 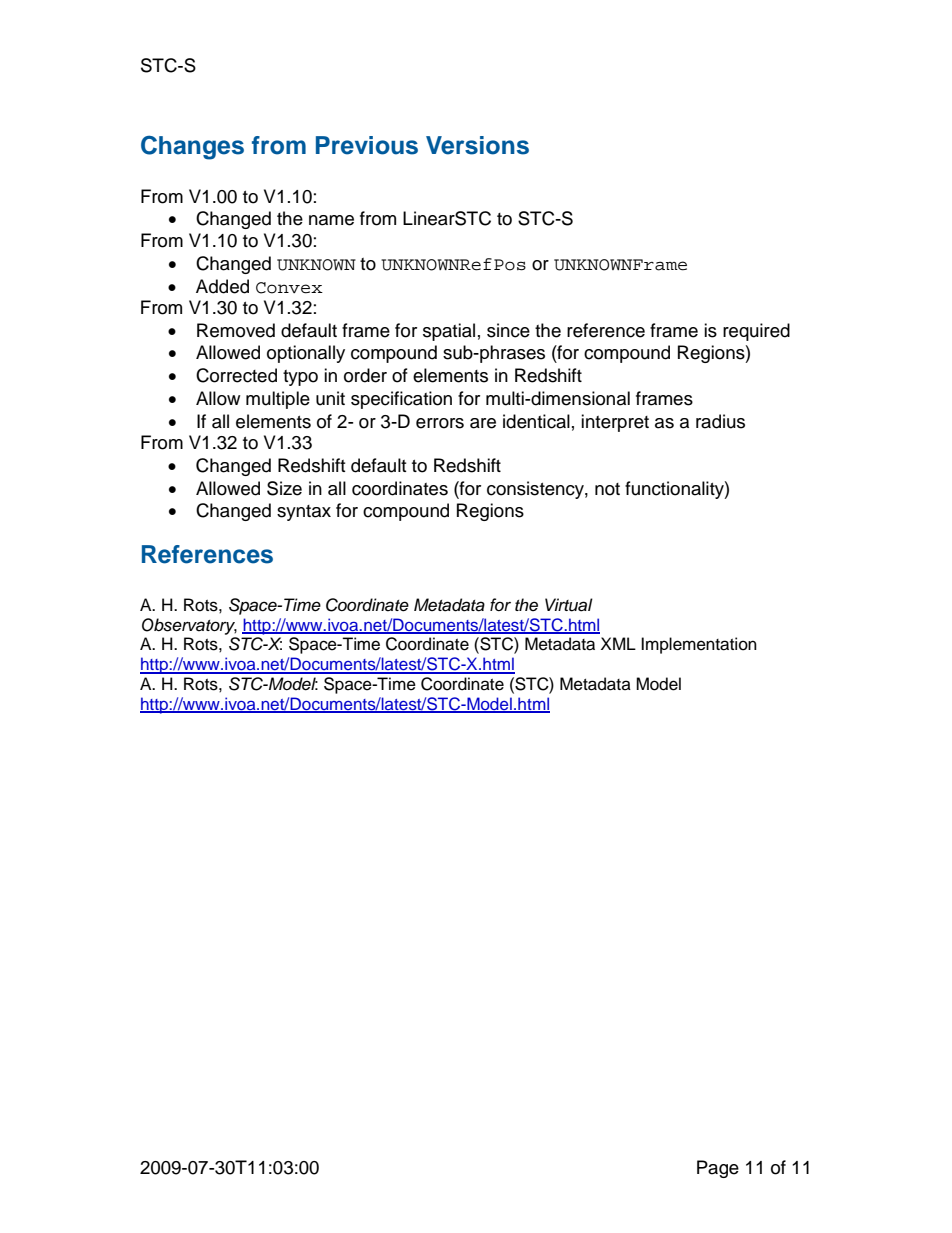 What do you see at coordinates (189, 626) in the image?
I see `Observatory` at bounding box center [189, 626].
